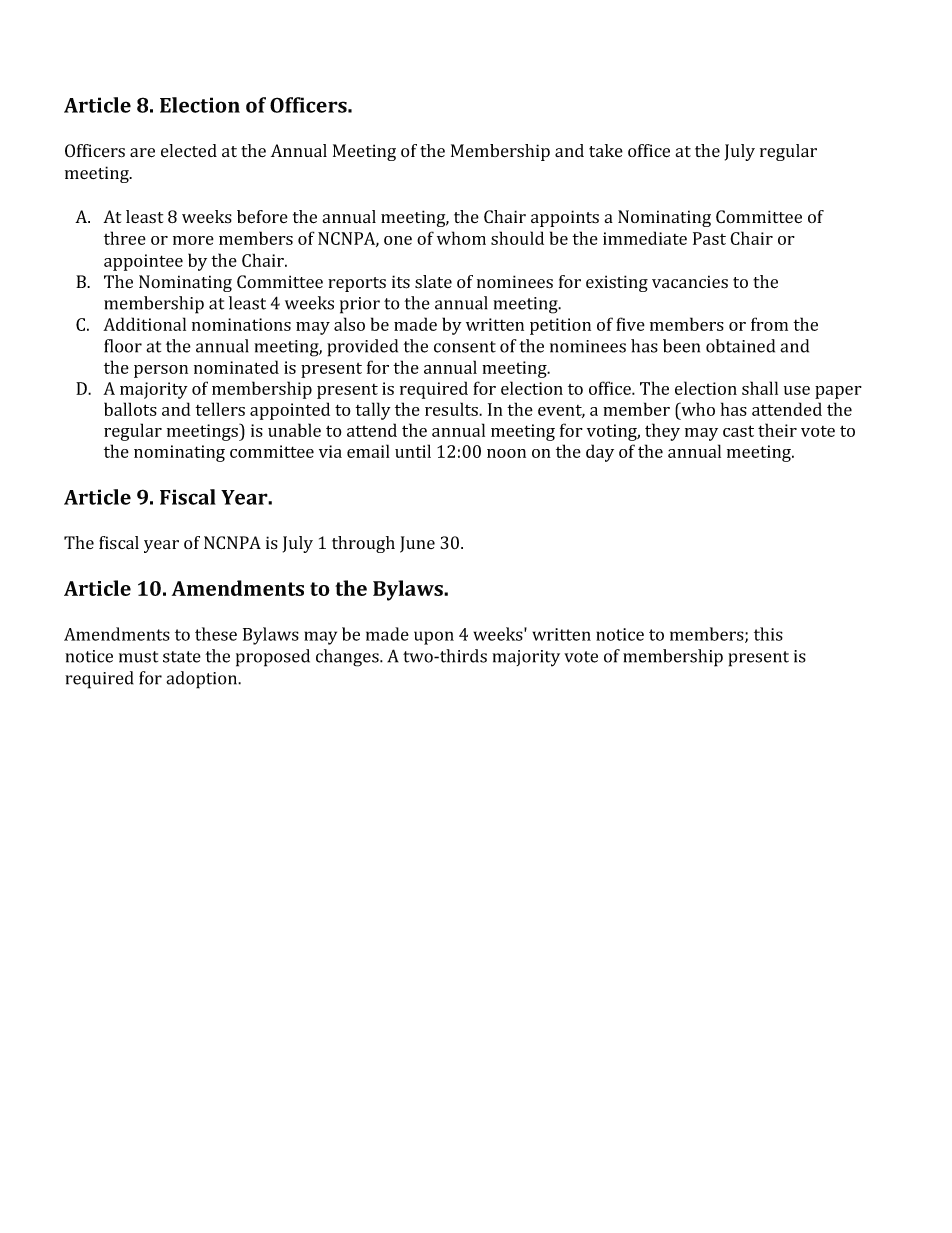  What do you see at coordinates (434, 638) in the screenshot?
I see `upon` at bounding box center [434, 638].
